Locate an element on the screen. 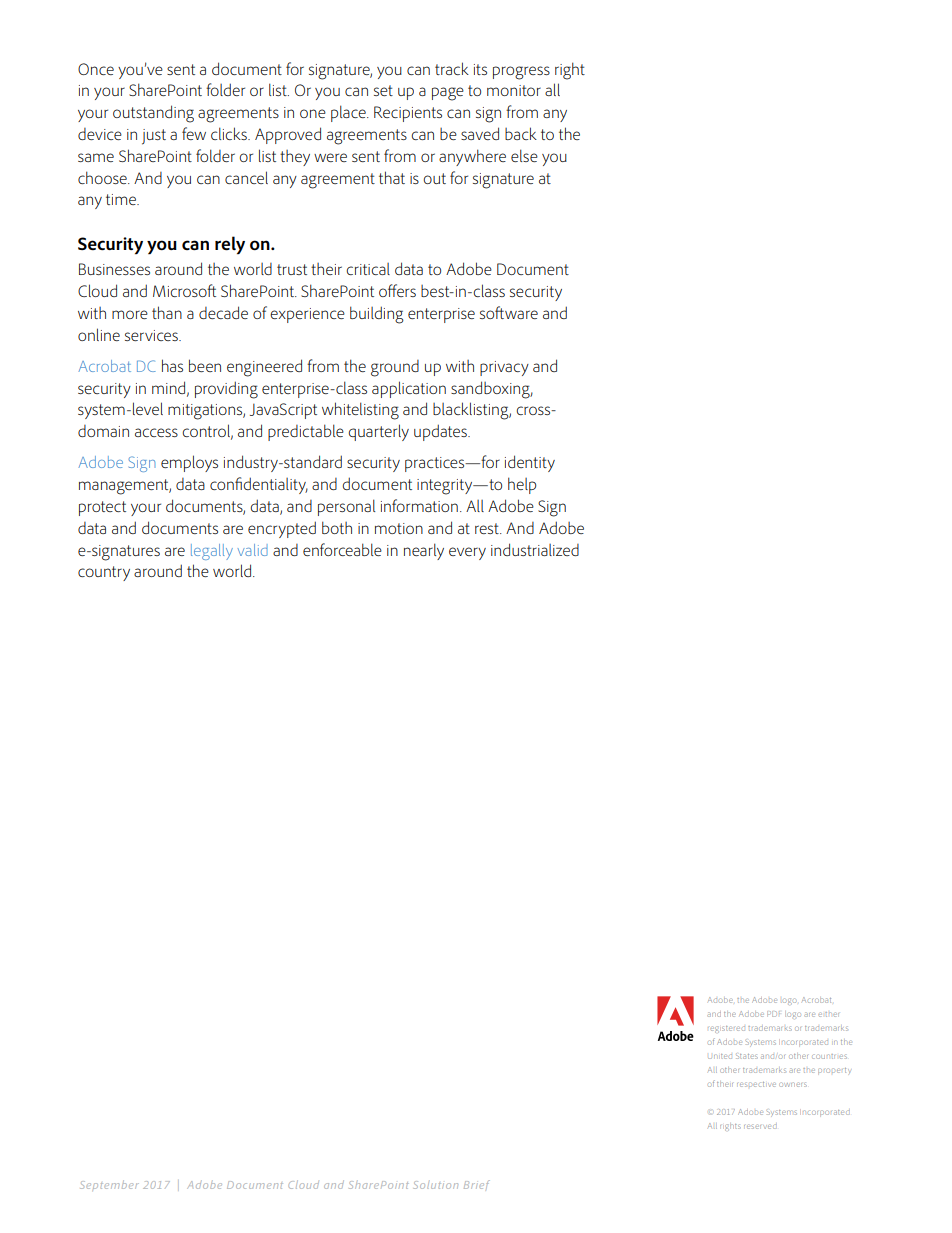  September is located at coordinates (109, 1184).
